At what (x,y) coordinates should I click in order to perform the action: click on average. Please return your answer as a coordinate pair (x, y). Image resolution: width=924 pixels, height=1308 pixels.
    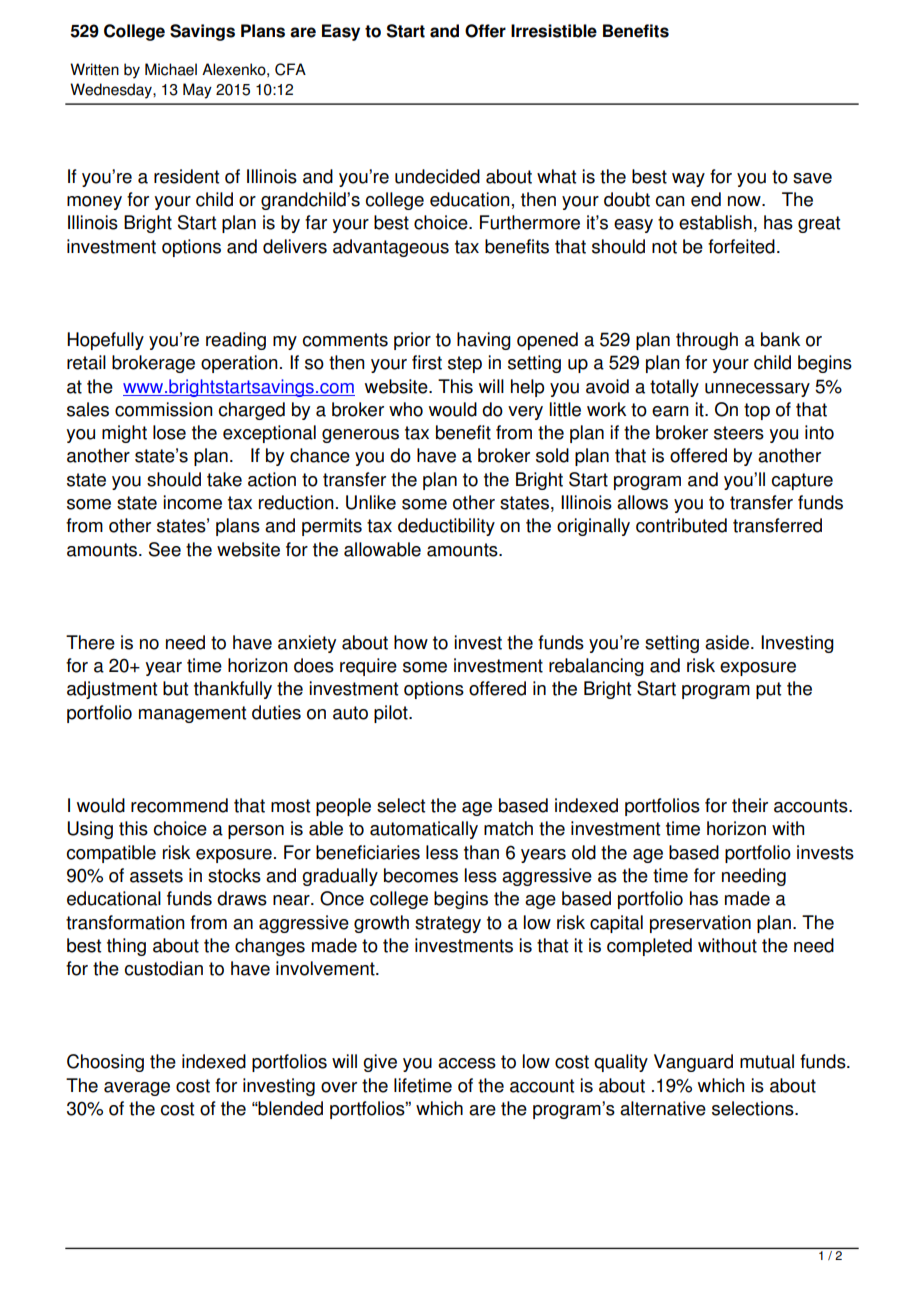
    Looking at the image, I should click on (137, 1089).
